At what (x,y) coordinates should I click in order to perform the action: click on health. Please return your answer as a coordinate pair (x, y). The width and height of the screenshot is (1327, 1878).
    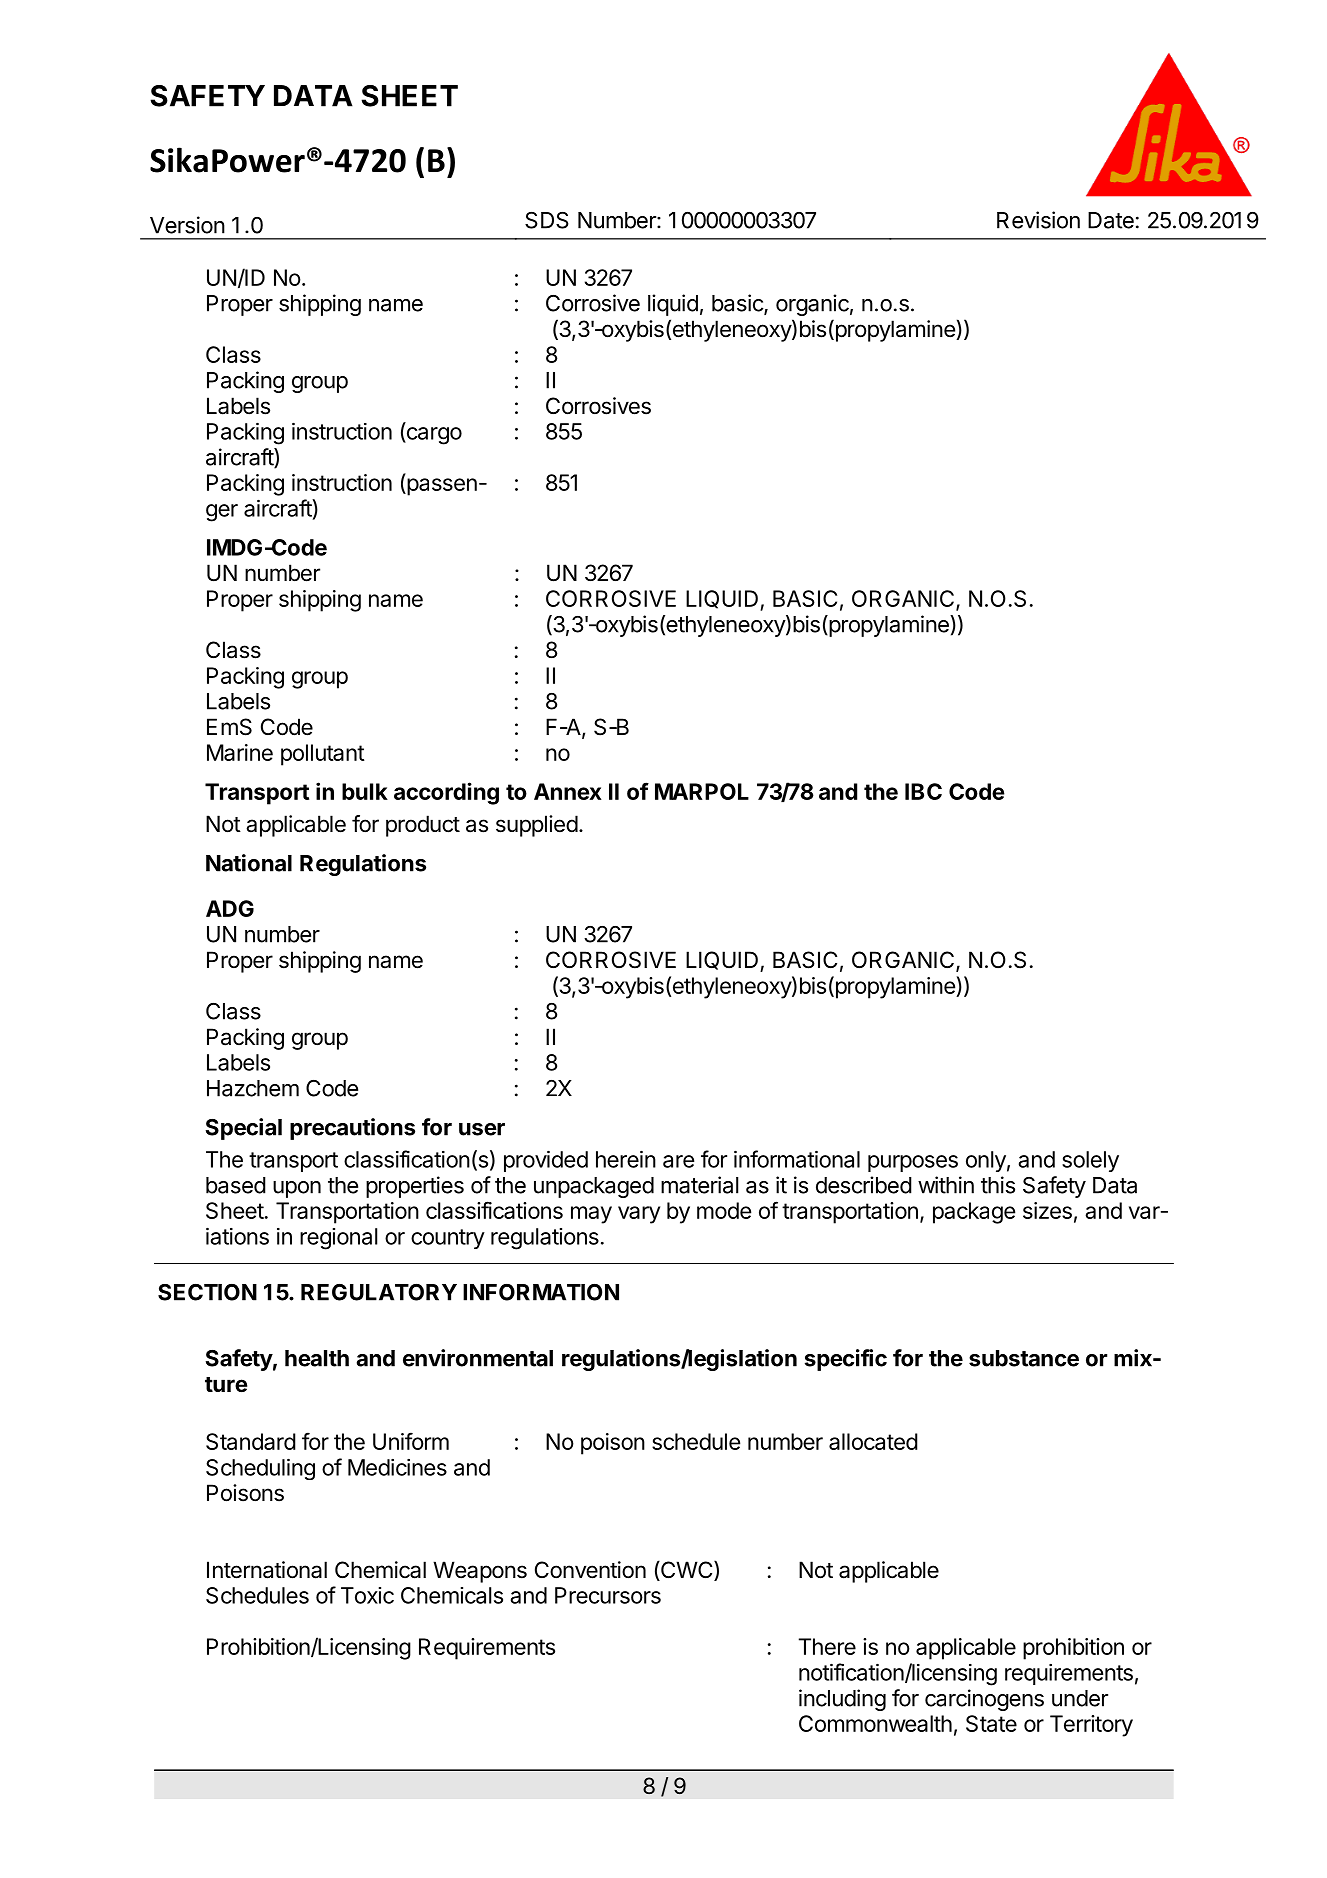
    Looking at the image, I should click on (317, 1358).
